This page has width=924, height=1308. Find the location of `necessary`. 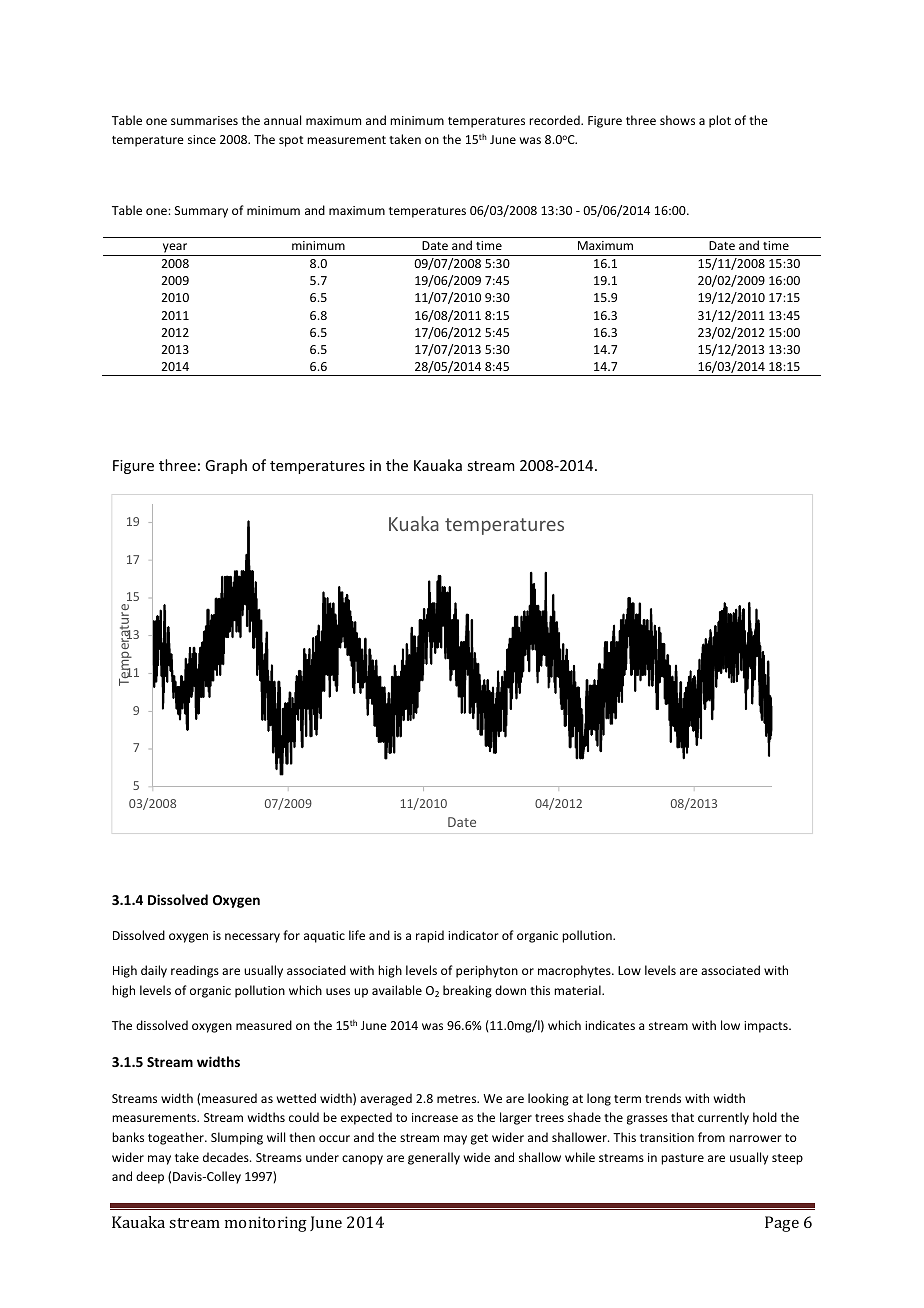

necessary is located at coordinates (252, 938).
